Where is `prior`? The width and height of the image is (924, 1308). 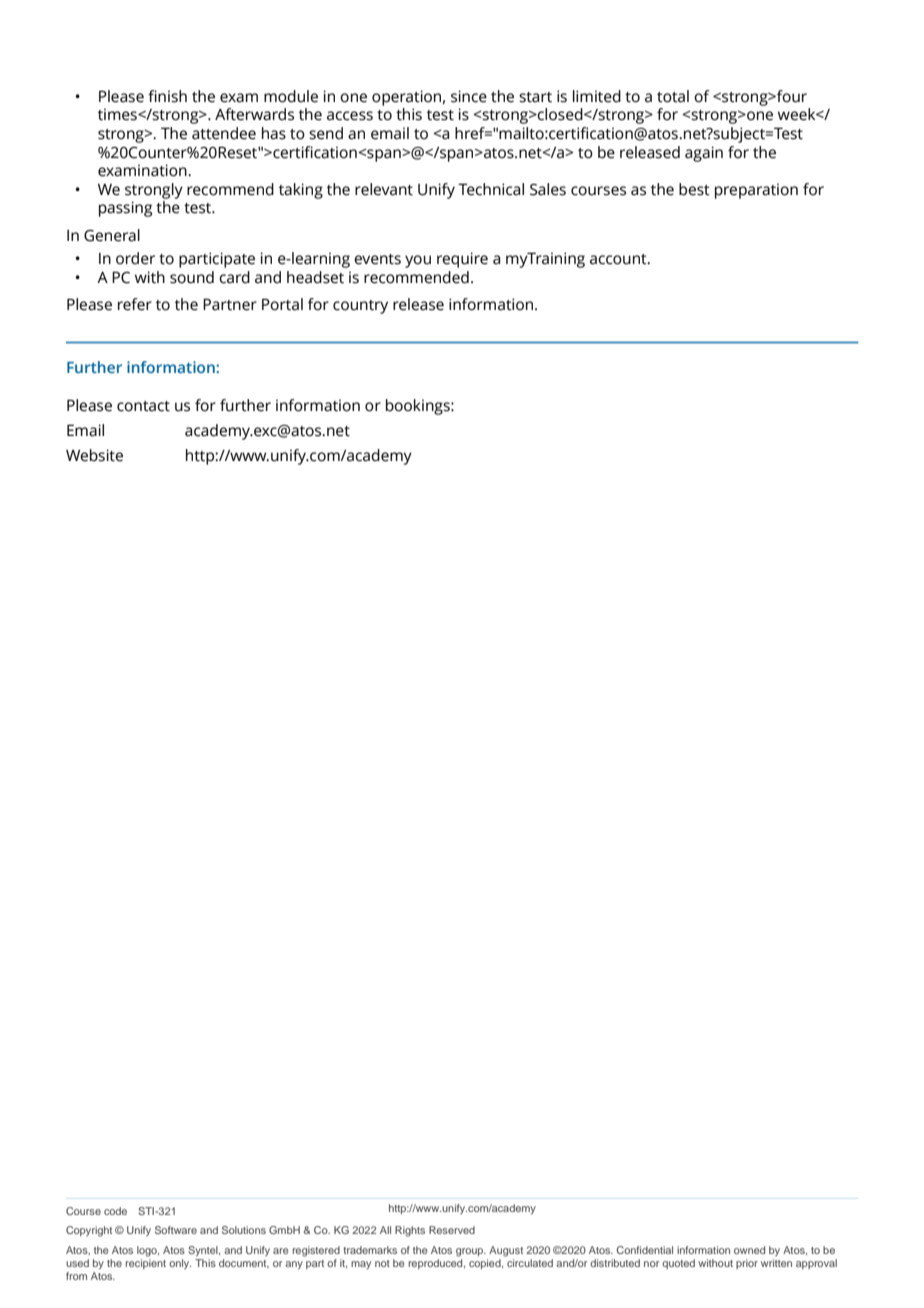
prior is located at coordinates (747, 1264).
